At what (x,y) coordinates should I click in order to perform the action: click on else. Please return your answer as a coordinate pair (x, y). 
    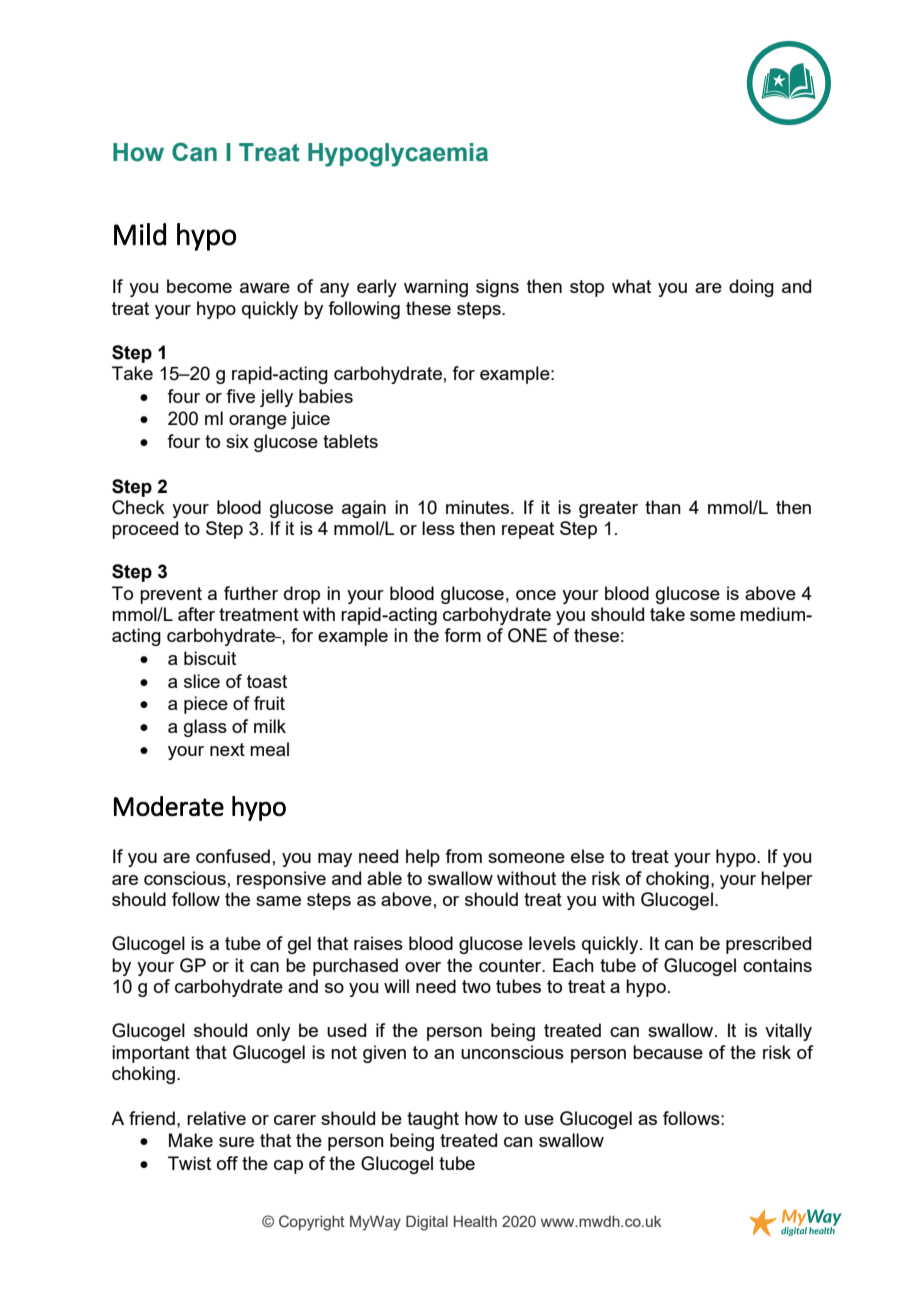
    Looking at the image, I should click on (587, 856).
